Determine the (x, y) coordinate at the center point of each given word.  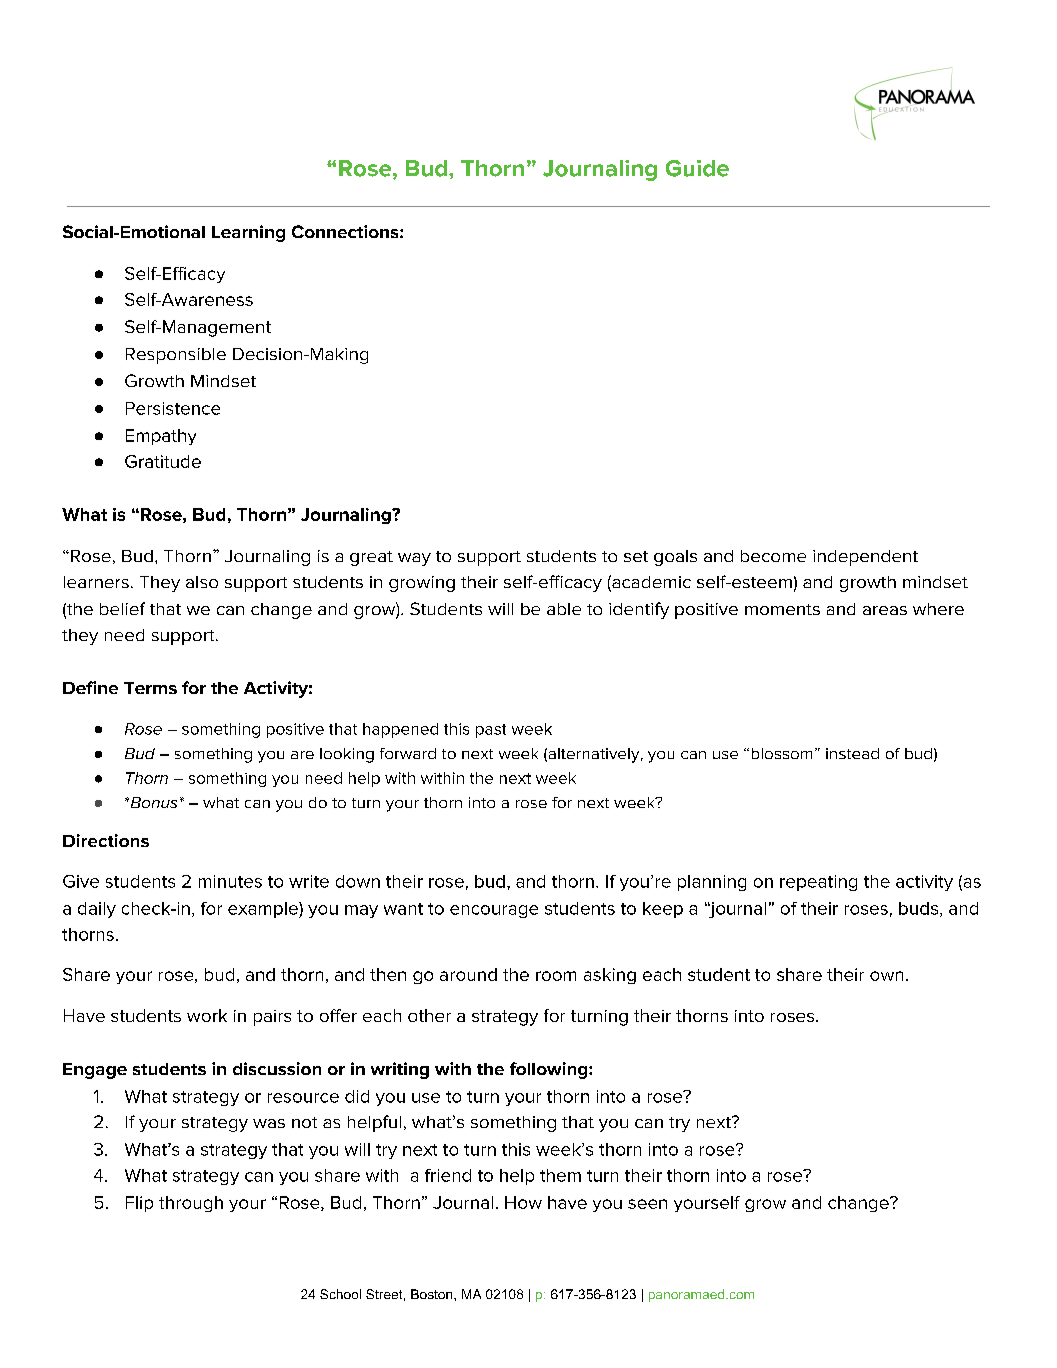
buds (920, 909)
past (491, 731)
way (414, 559)
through (191, 1204)
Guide (697, 168)
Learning (248, 233)
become (773, 556)
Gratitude (163, 461)
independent (865, 558)
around (468, 974)
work (207, 1015)
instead (852, 753)
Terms (150, 688)
